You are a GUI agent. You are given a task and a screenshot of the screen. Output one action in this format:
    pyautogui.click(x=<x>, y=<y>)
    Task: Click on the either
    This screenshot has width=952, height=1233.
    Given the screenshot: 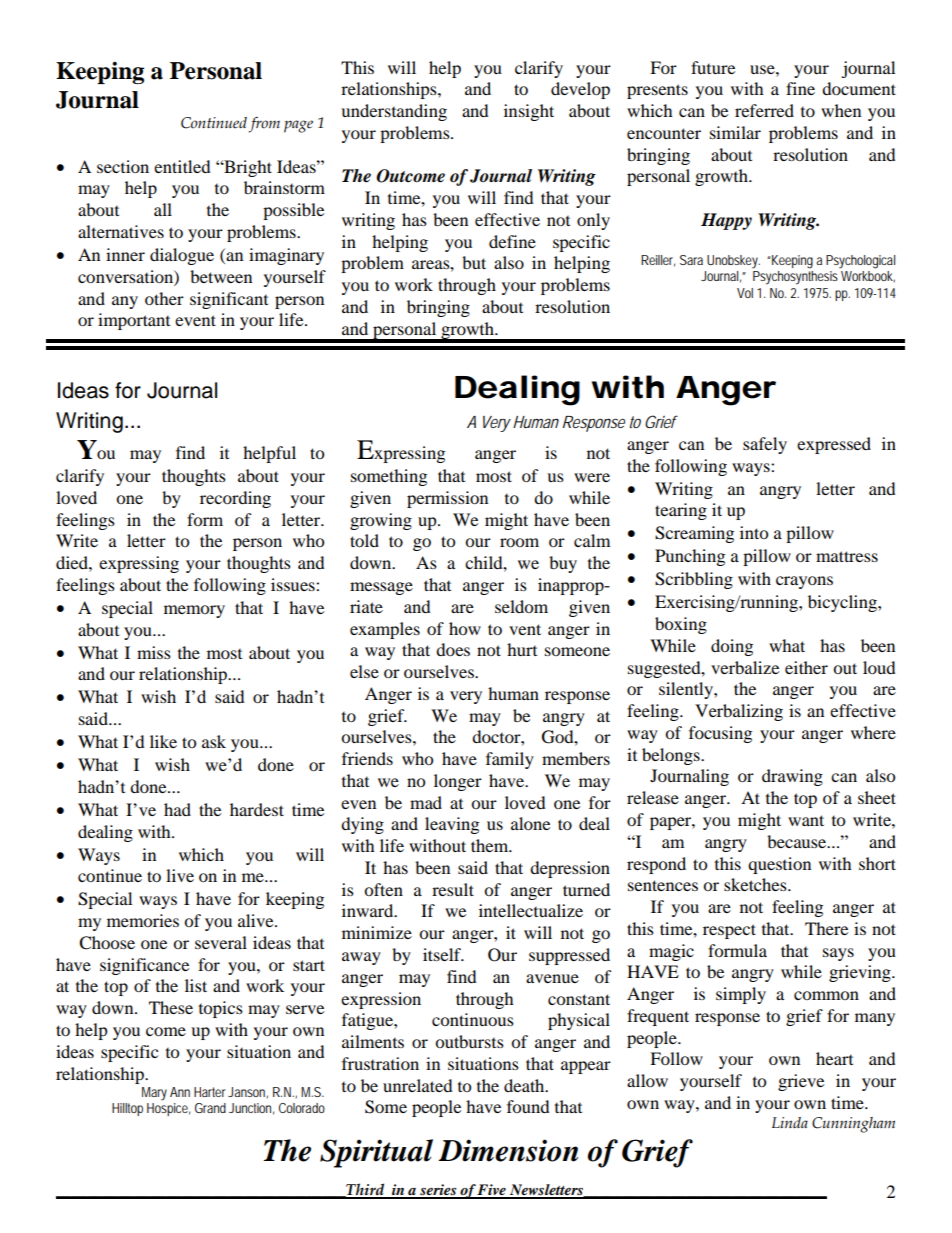 What is the action you would take?
    pyautogui.click(x=806, y=667)
